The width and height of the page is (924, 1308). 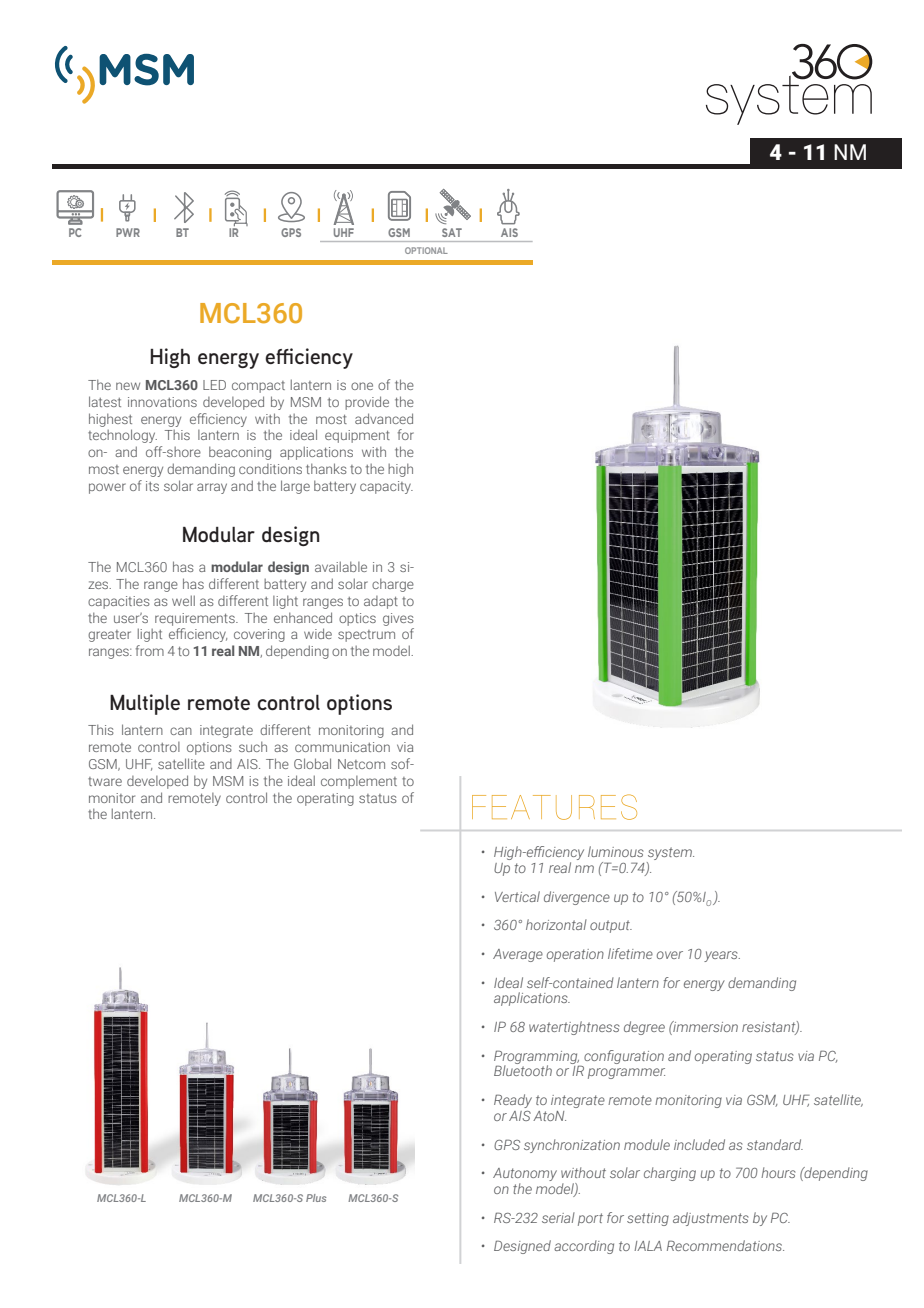 What do you see at coordinates (426, 250) in the page?
I see `OPTIONAL` at bounding box center [426, 250].
